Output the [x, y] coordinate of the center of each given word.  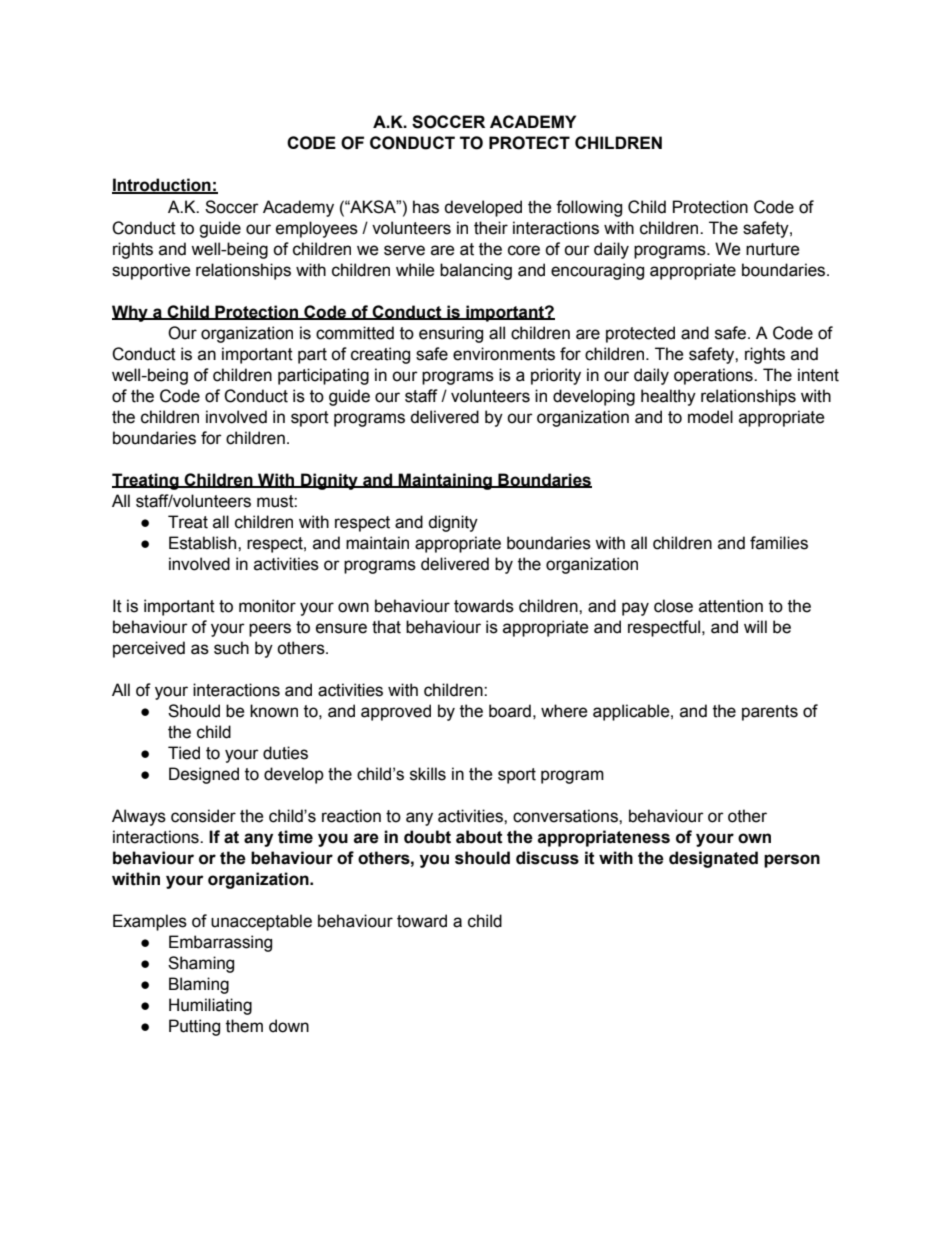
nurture [773, 249]
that [386, 627]
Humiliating [210, 1006]
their [491, 228]
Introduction [162, 186]
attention [731, 606]
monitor [267, 606]
